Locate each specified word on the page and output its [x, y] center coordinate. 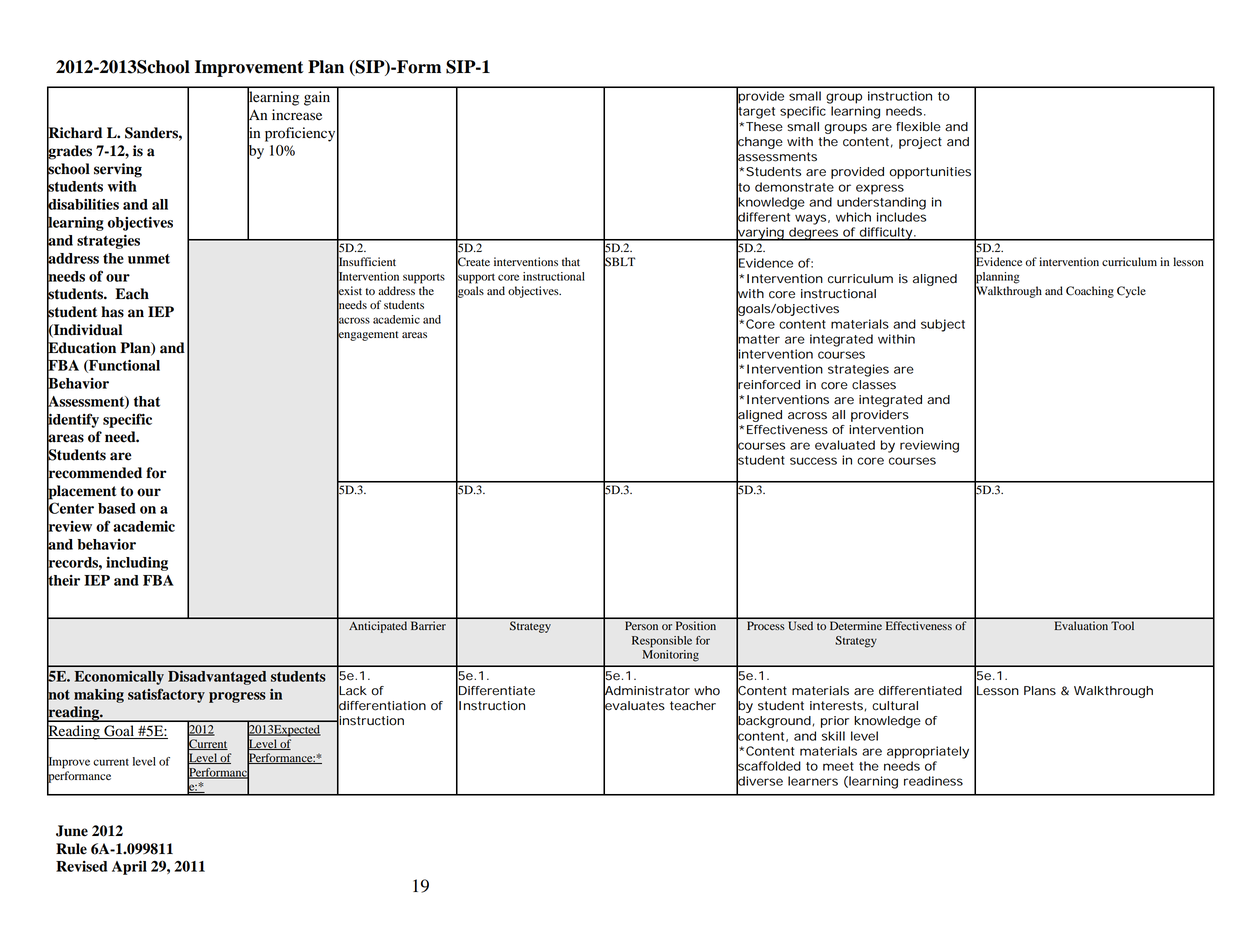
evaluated [845, 445]
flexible [918, 127]
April [129, 868]
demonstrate [794, 187]
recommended [94, 473]
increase [297, 114]
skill [833, 736]
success [813, 461]
